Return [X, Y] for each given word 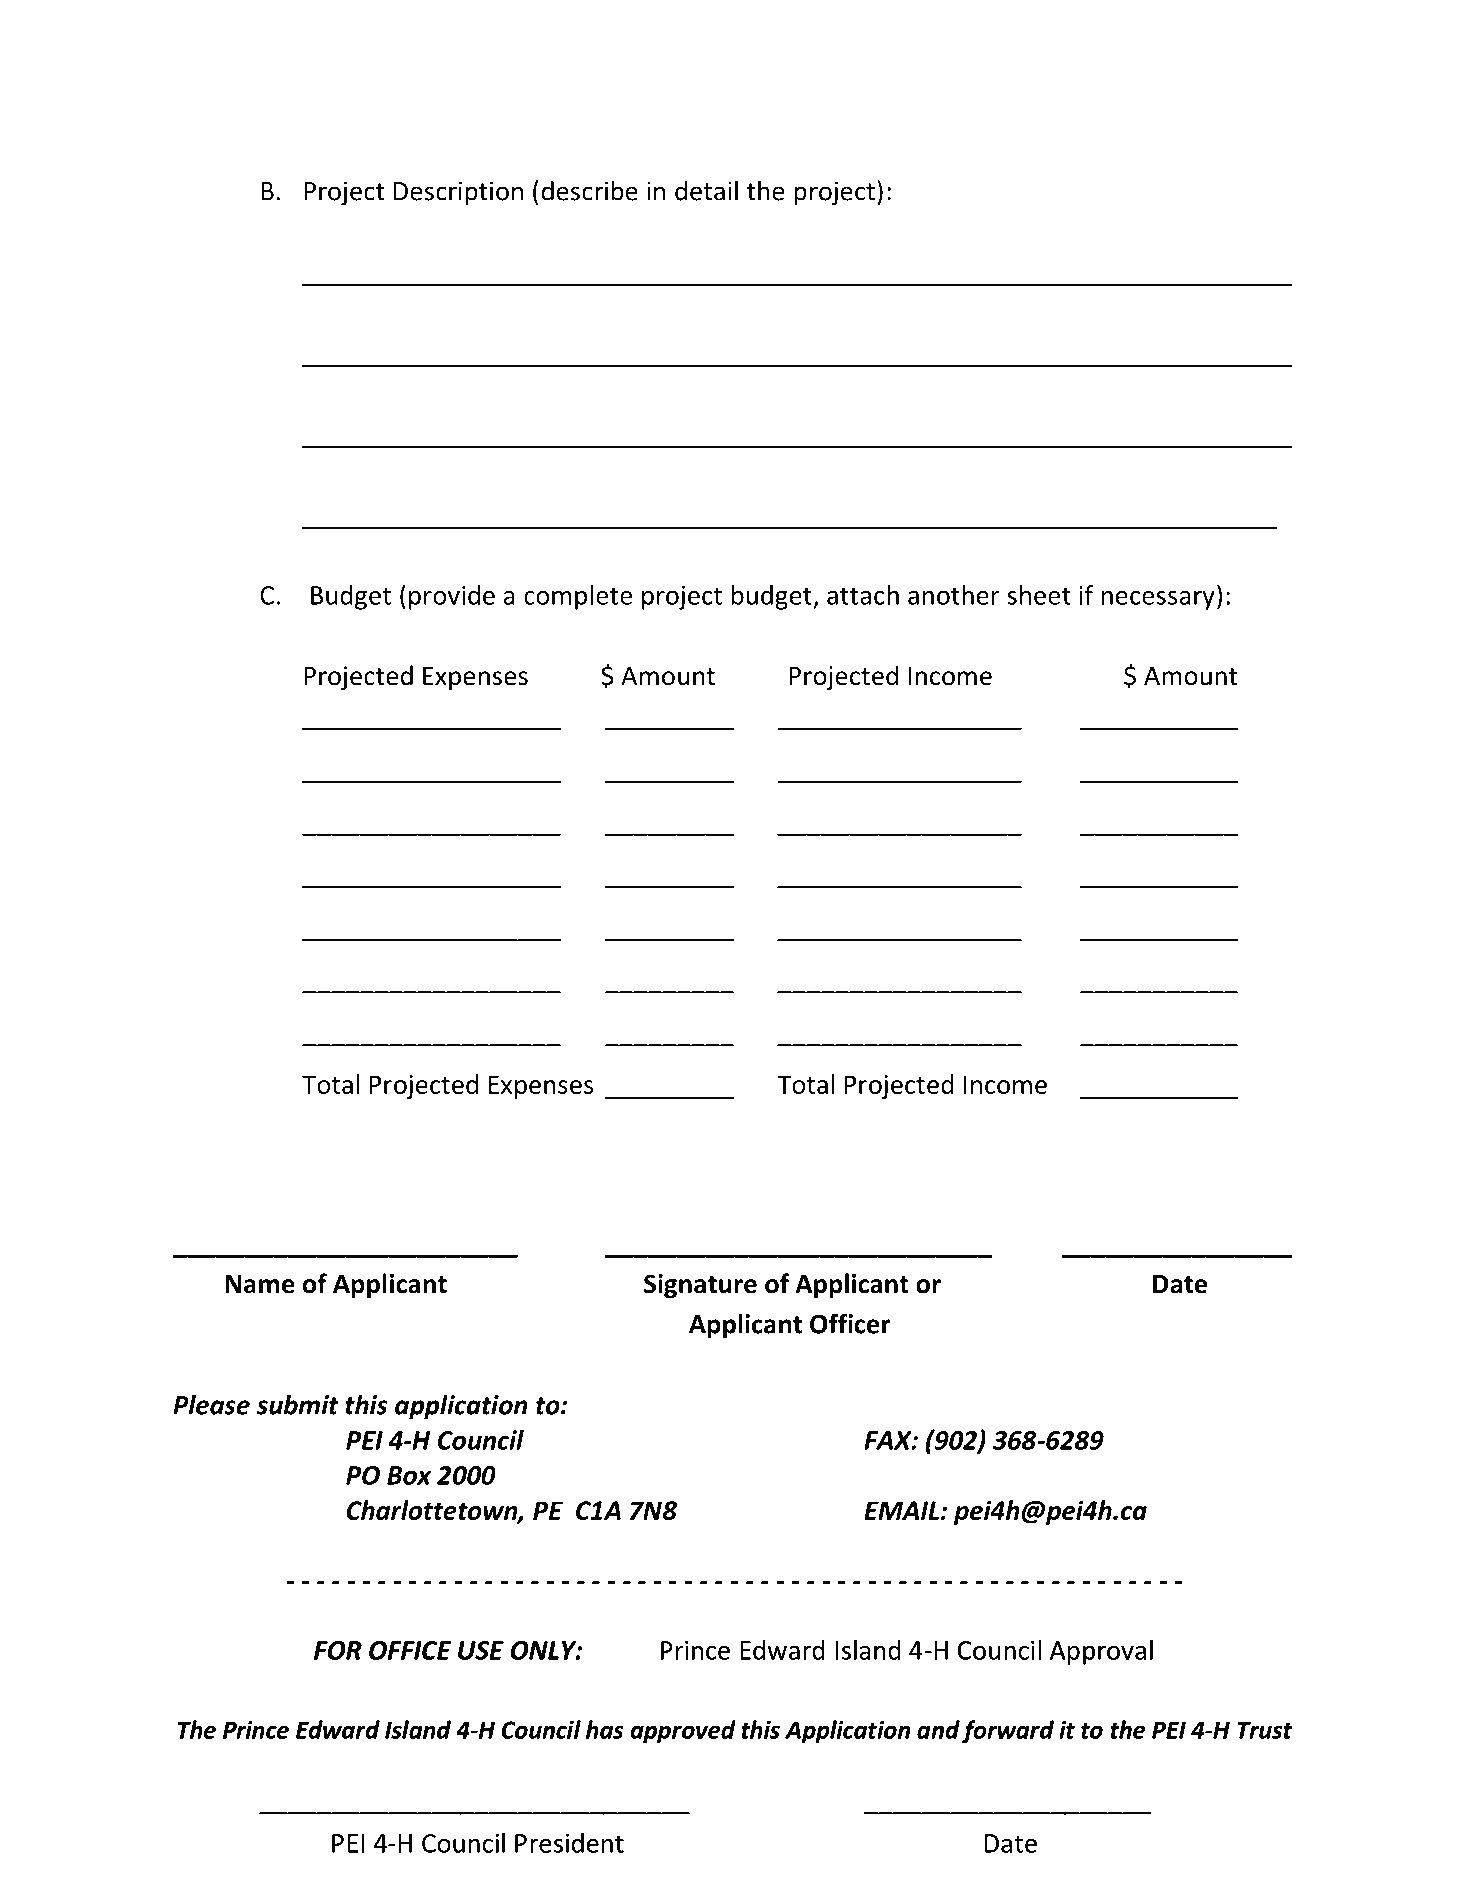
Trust [1264, 1730]
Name [260, 1284]
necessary [1158, 600]
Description [458, 193]
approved [683, 1731]
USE [481, 1650]
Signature [700, 1286]
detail [706, 190]
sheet [1039, 595]
